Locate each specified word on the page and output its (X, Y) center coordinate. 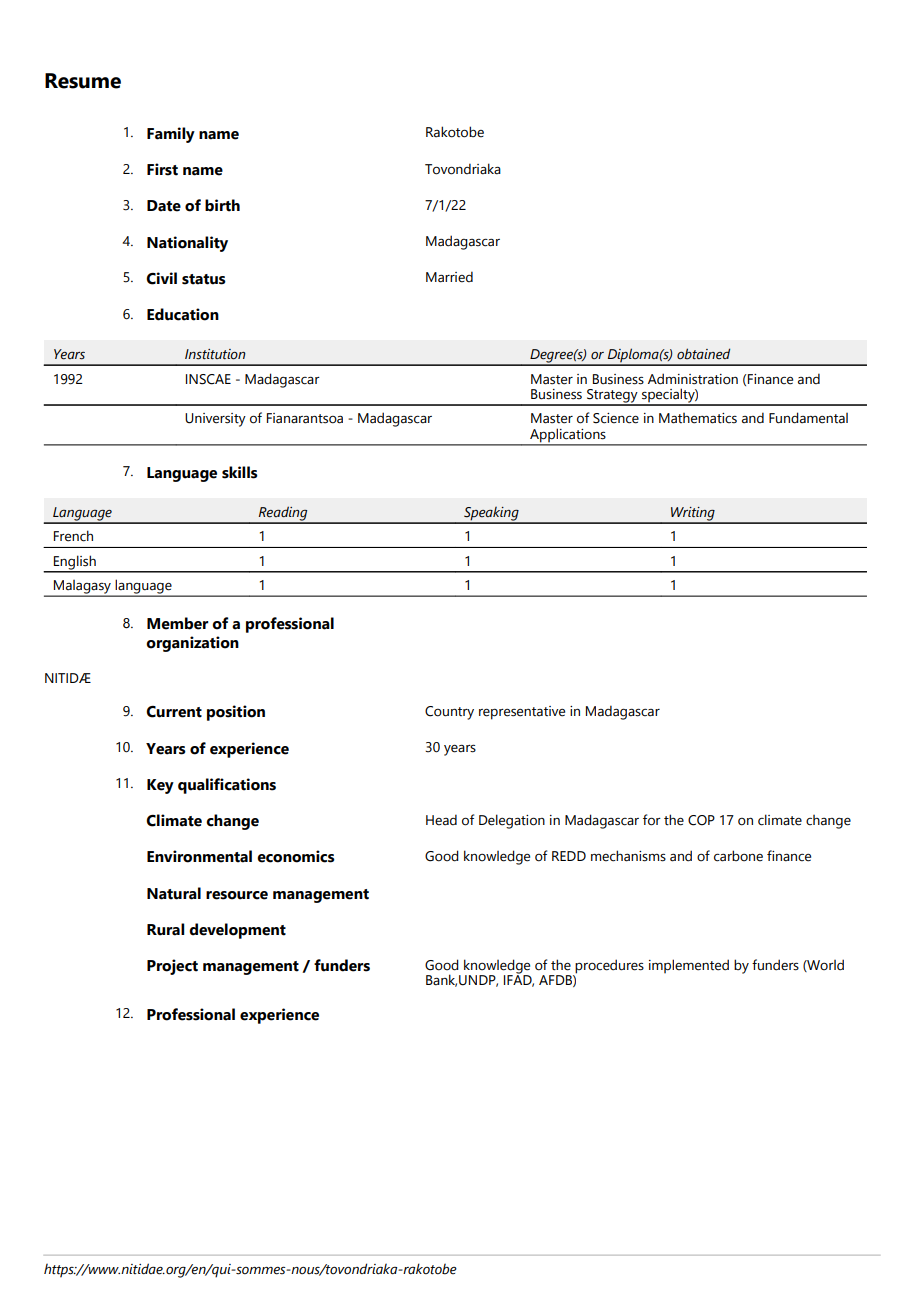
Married (449, 277)
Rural (165, 929)
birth (222, 205)
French (73, 536)
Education (183, 314)
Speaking (491, 515)
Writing (693, 515)
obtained (703, 354)
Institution (215, 354)
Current (174, 712)
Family (171, 135)
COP (701, 820)
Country (449, 713)
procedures (609, 966)
